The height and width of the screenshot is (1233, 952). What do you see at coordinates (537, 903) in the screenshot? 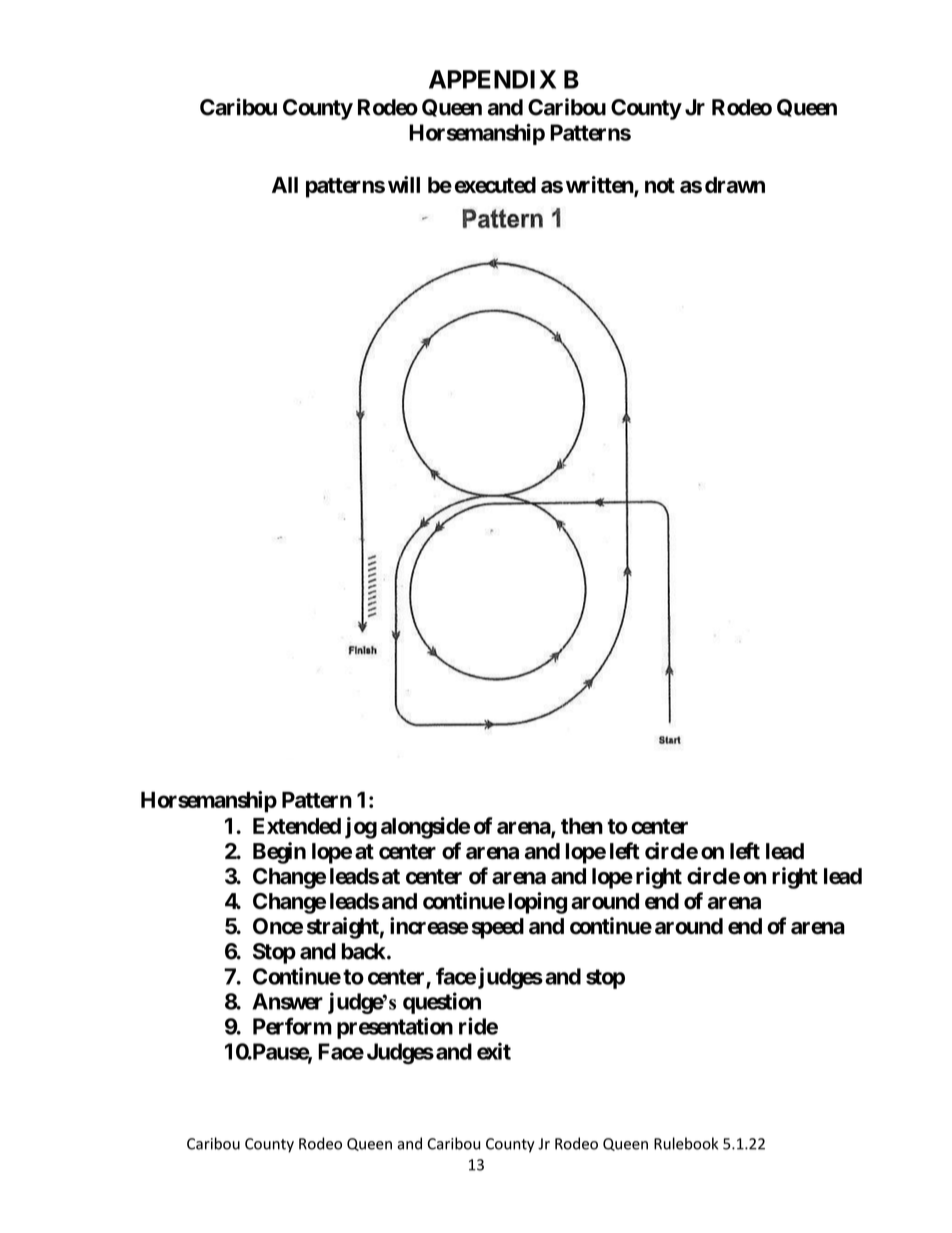
I see `loping` at bounding box center [537, 903].
